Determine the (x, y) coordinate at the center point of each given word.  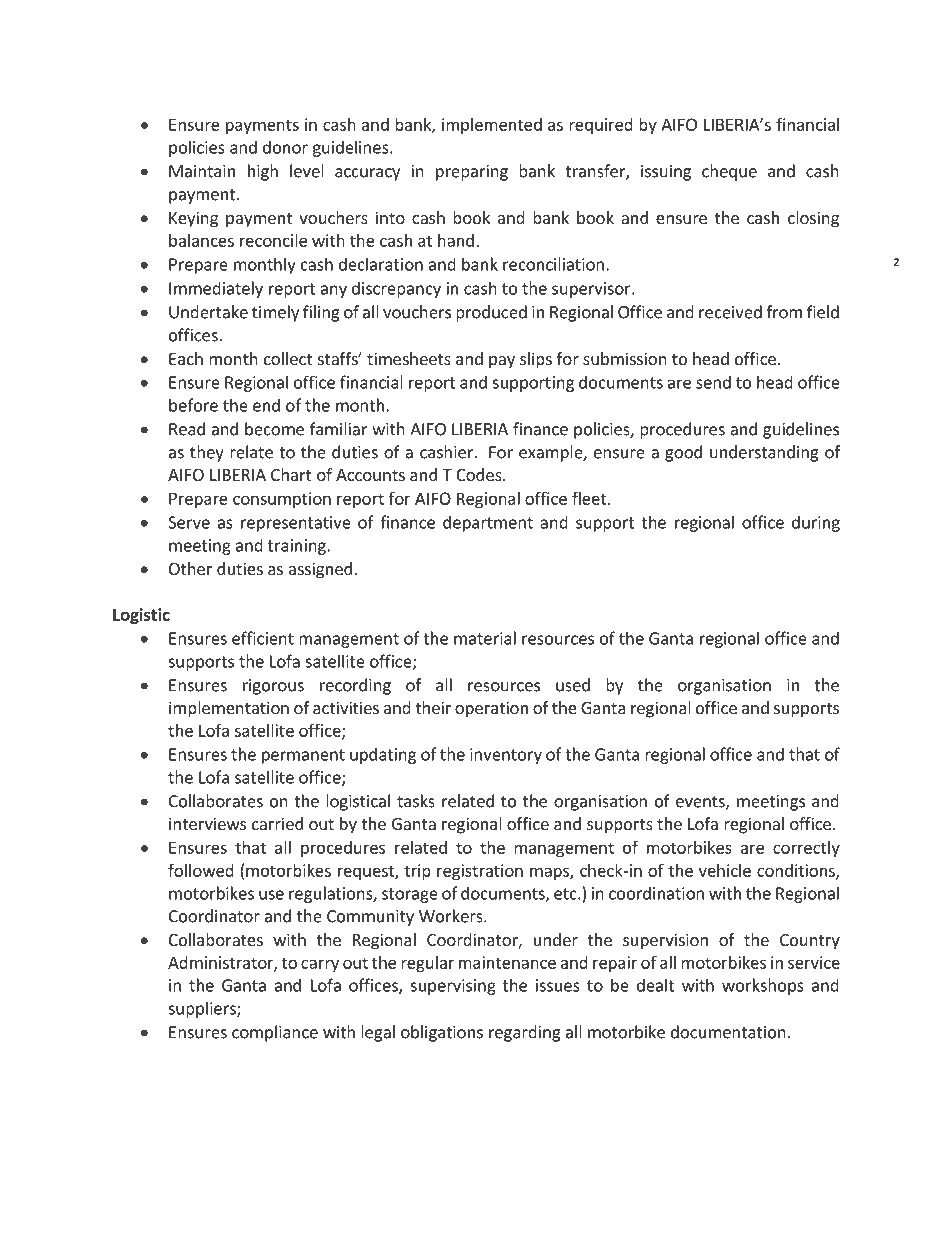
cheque (729, 172)
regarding (525, 1033)
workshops (763, 986)
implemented (492, 126)
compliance (275, 1033)
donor (285, 147)
